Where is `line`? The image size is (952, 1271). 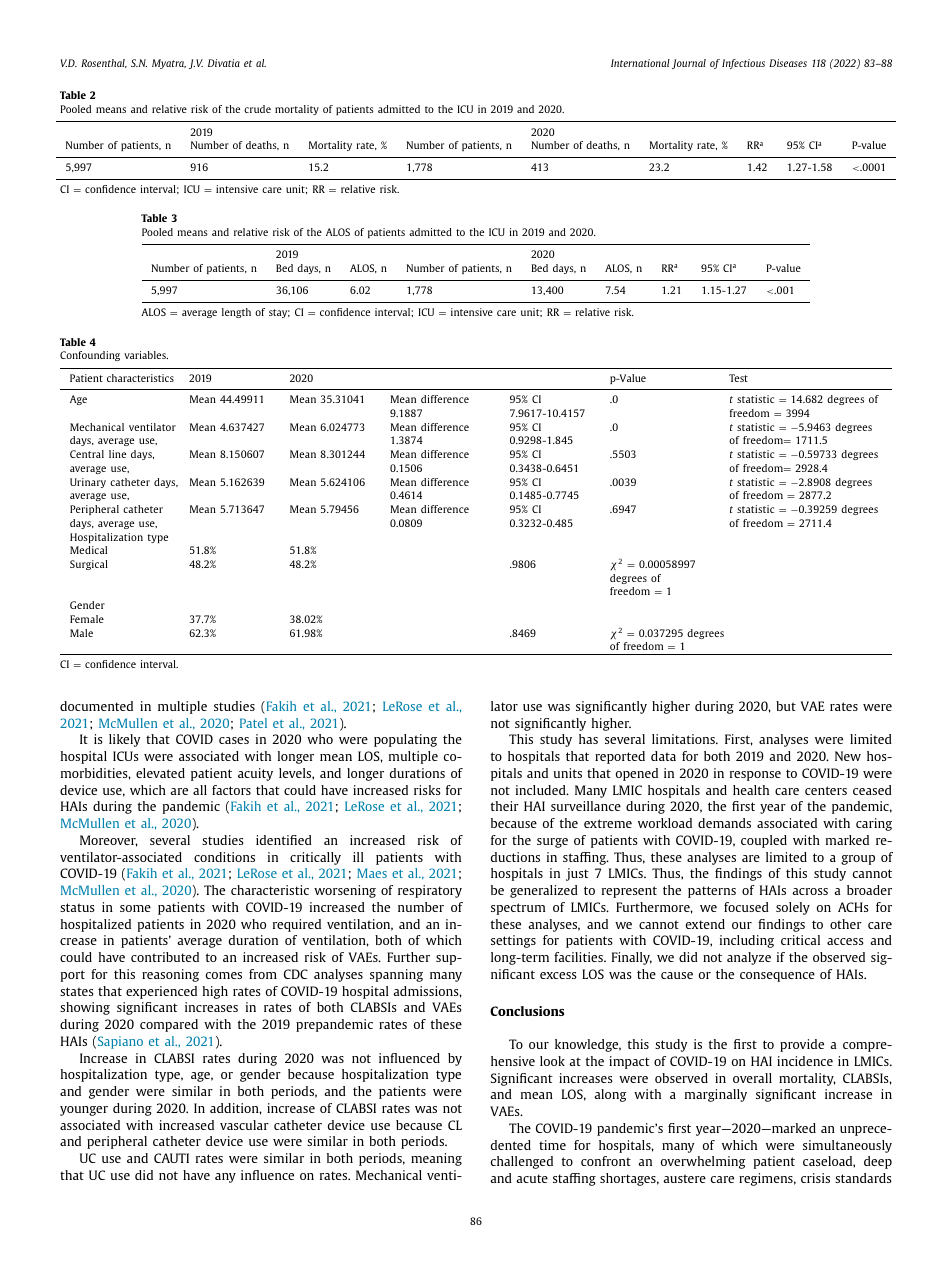
line is located at coordinates (117, 454).
